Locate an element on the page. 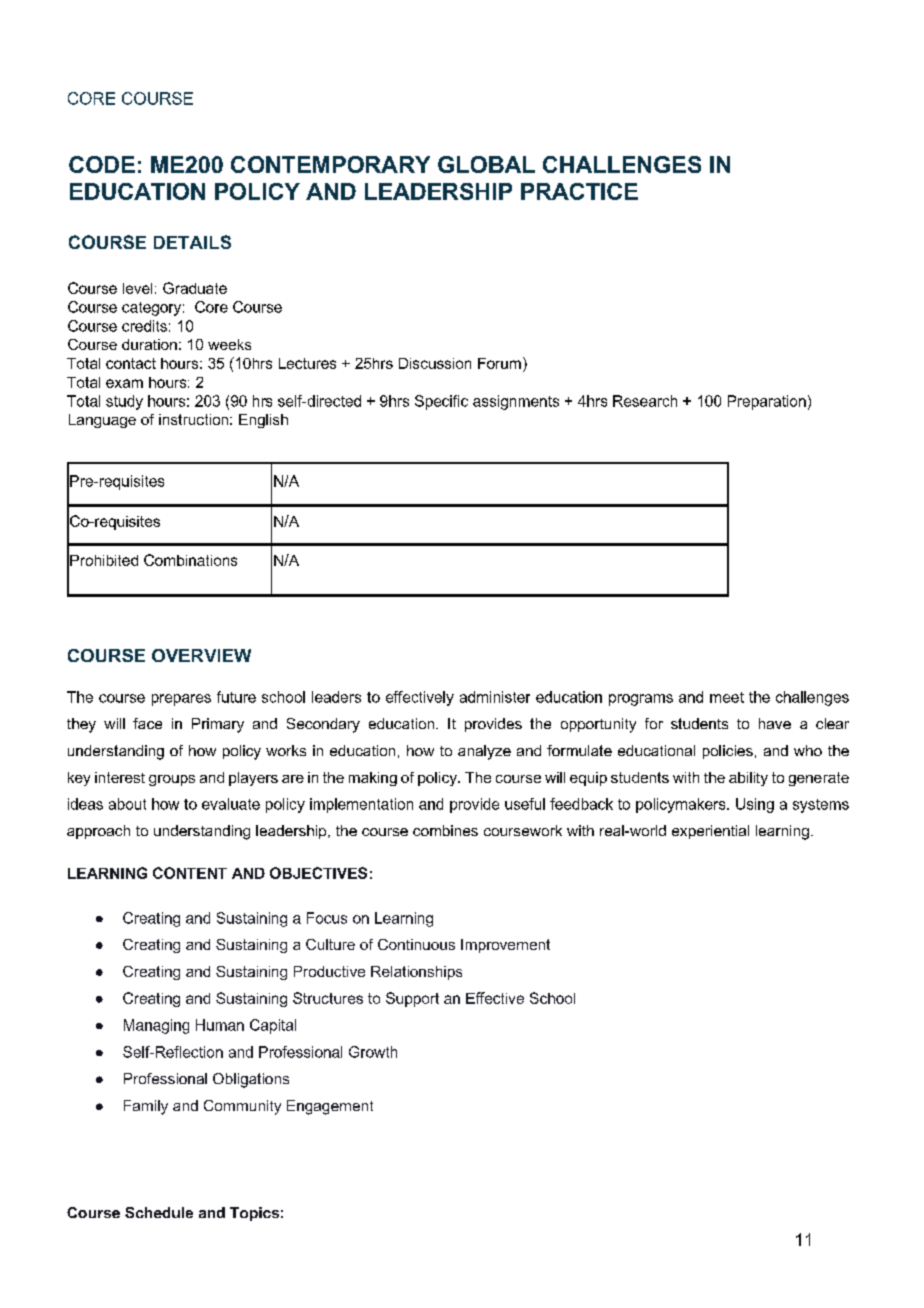 The width and height of the page is (924, 1308). Improvement is located at coordinates (505, 946).
